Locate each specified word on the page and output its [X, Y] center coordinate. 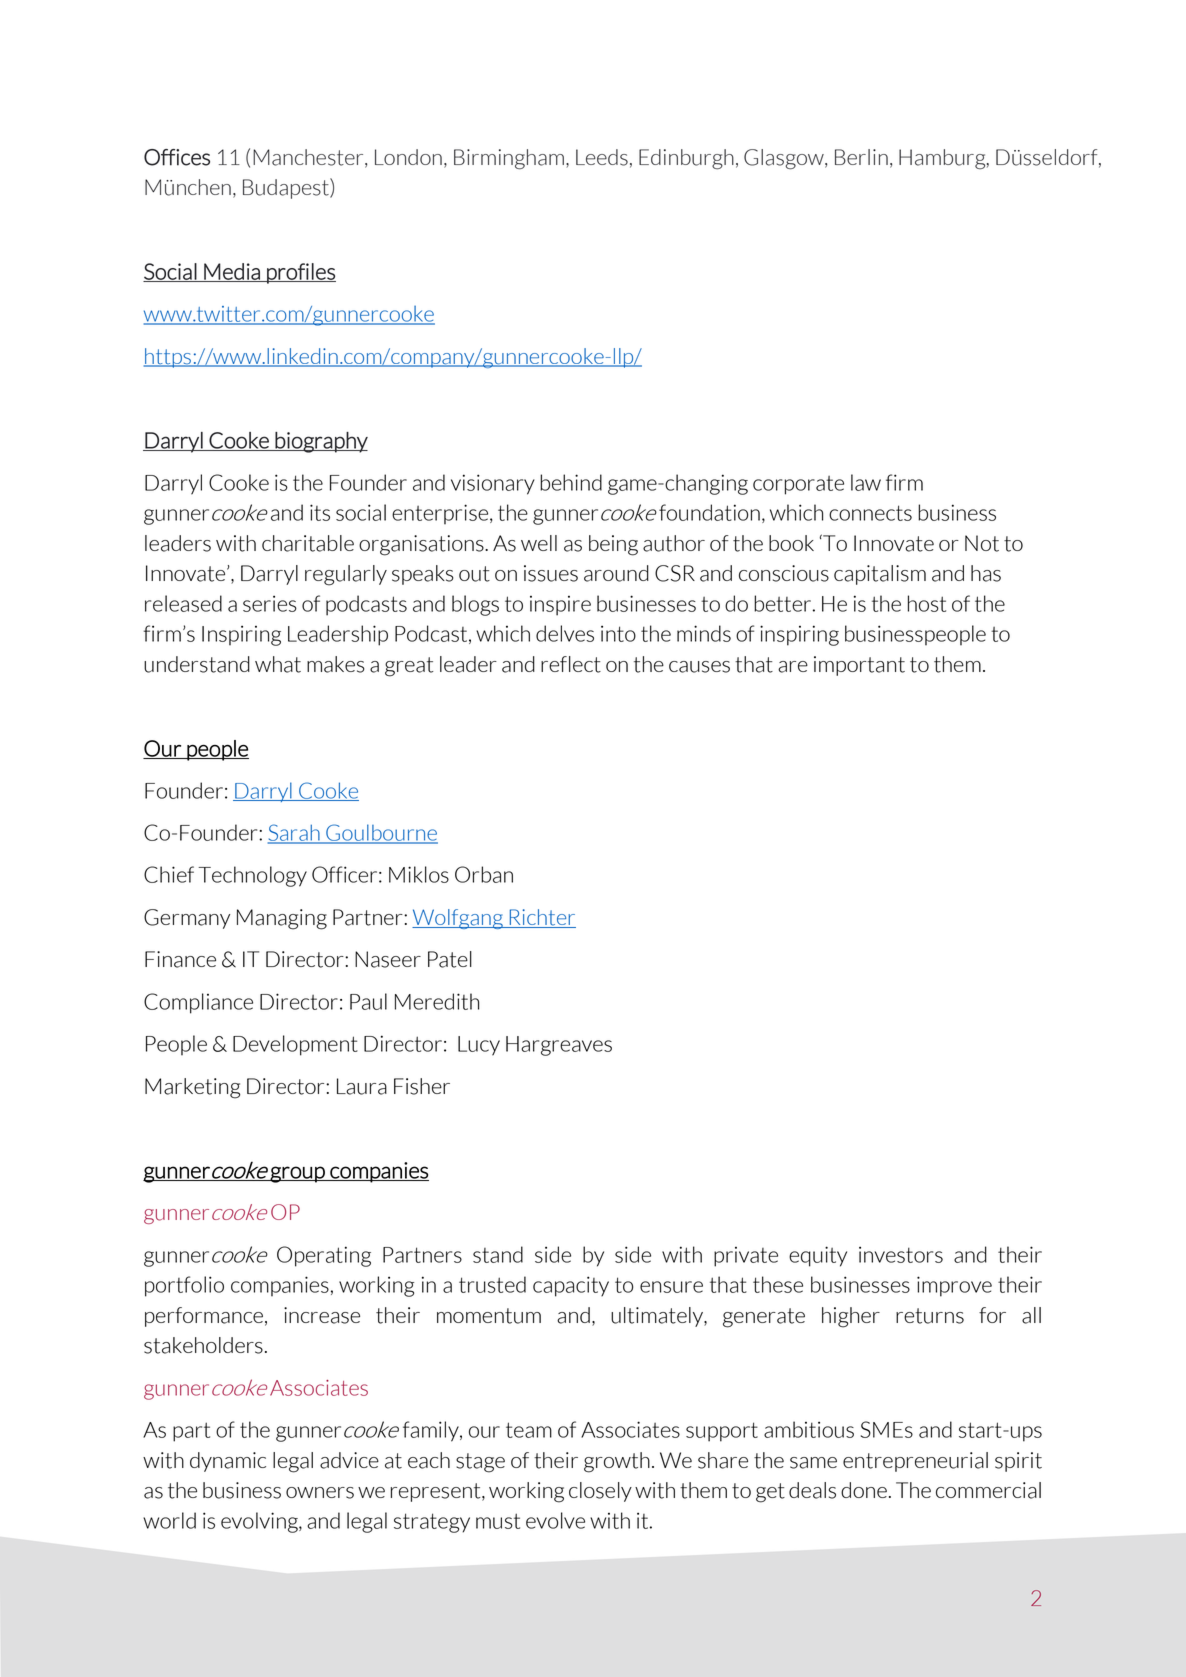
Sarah [295, 833]
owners [320, 1493]
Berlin [861, 157]
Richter [541, 918]
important [859, 666]
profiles [300, 273]
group [298, 1174]
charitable [308, 543]
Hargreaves [559, 1046]
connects [870, 513]
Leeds [602, 157]
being [613, 545]
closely [600, 1492]
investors [901, 1254]
